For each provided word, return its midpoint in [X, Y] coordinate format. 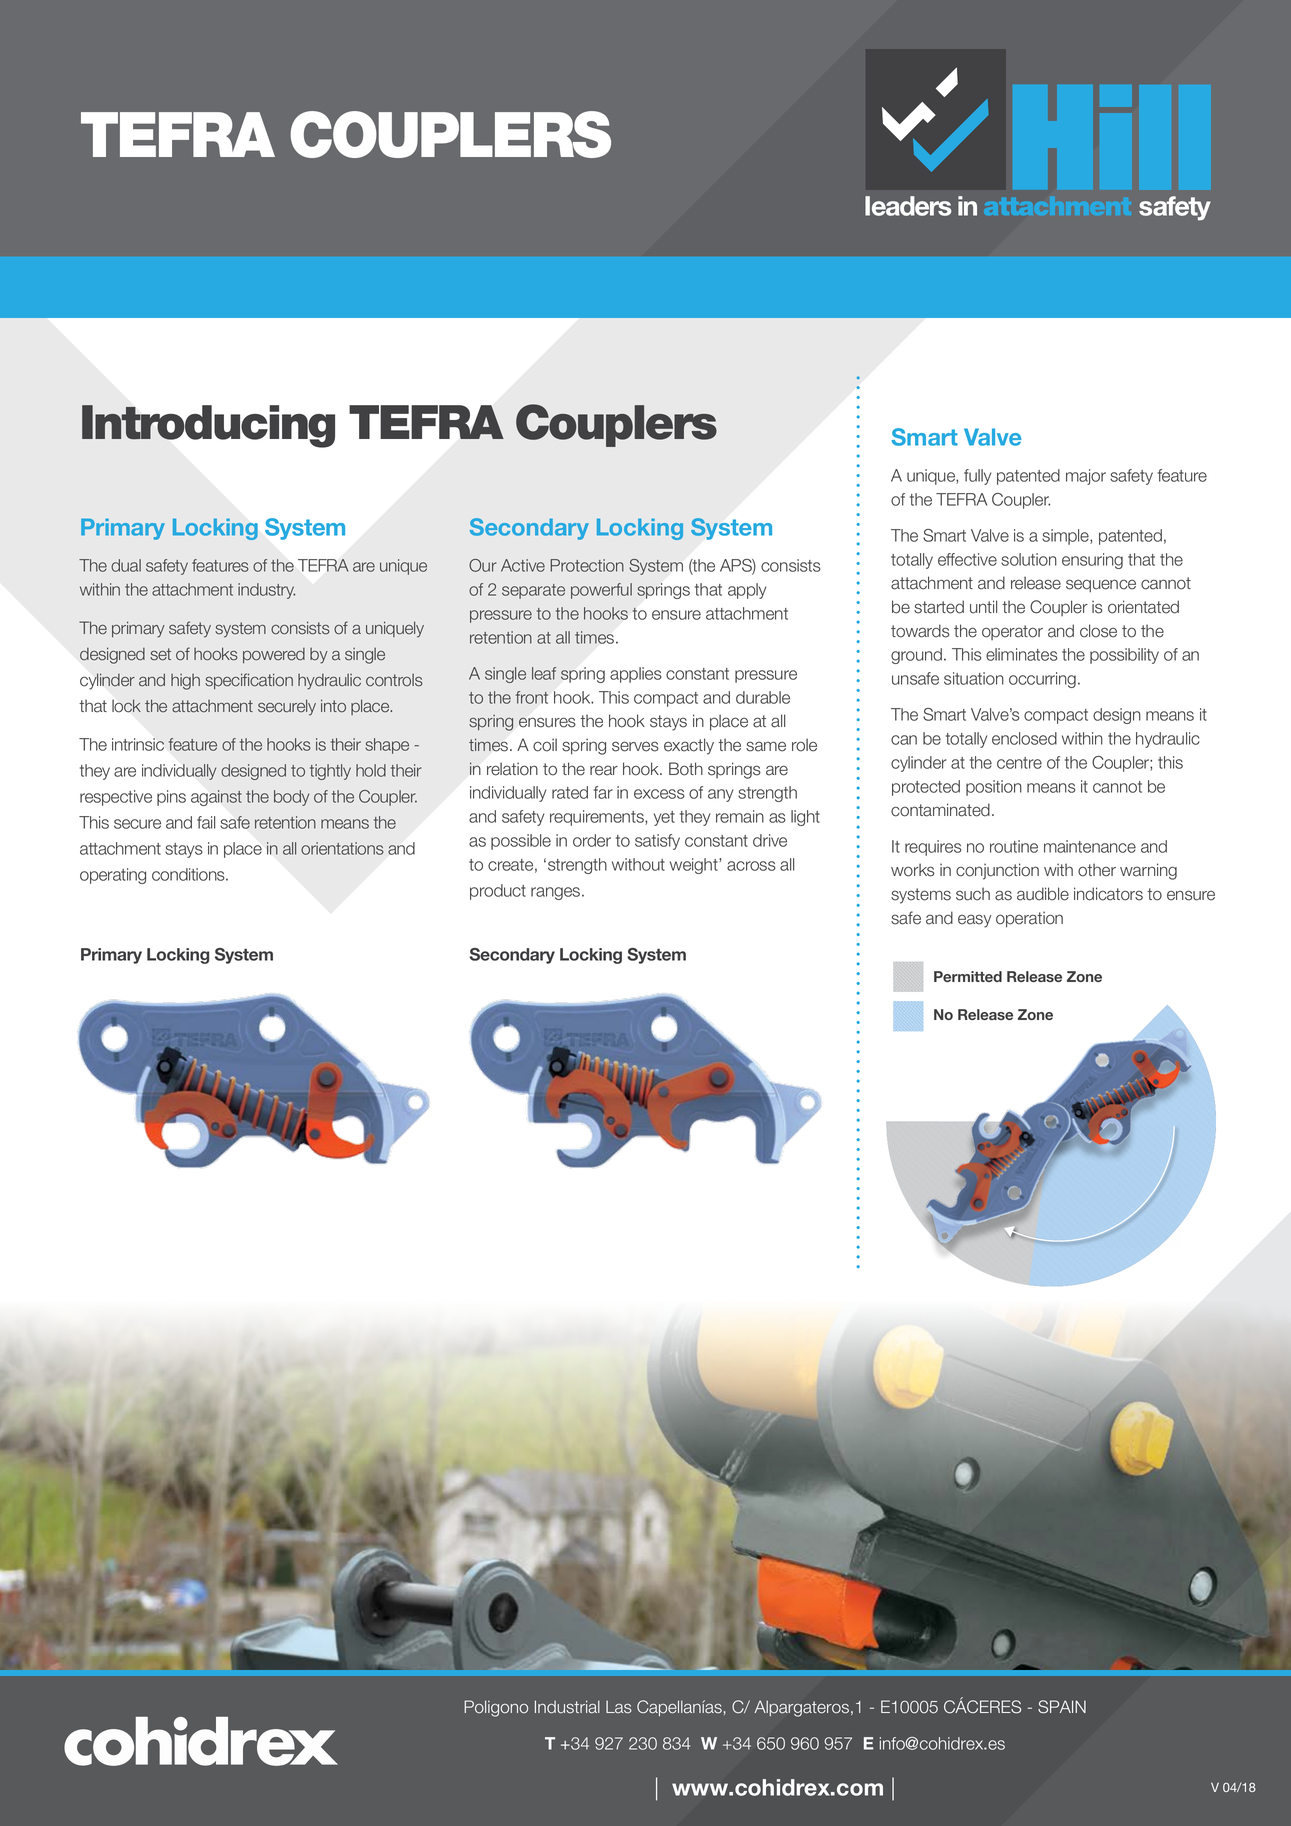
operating [113, 876]
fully [977, 477]
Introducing [208, 426]
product [498, 892]
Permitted [968, 976]
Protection [587, 565]
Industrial [567, 1707]
